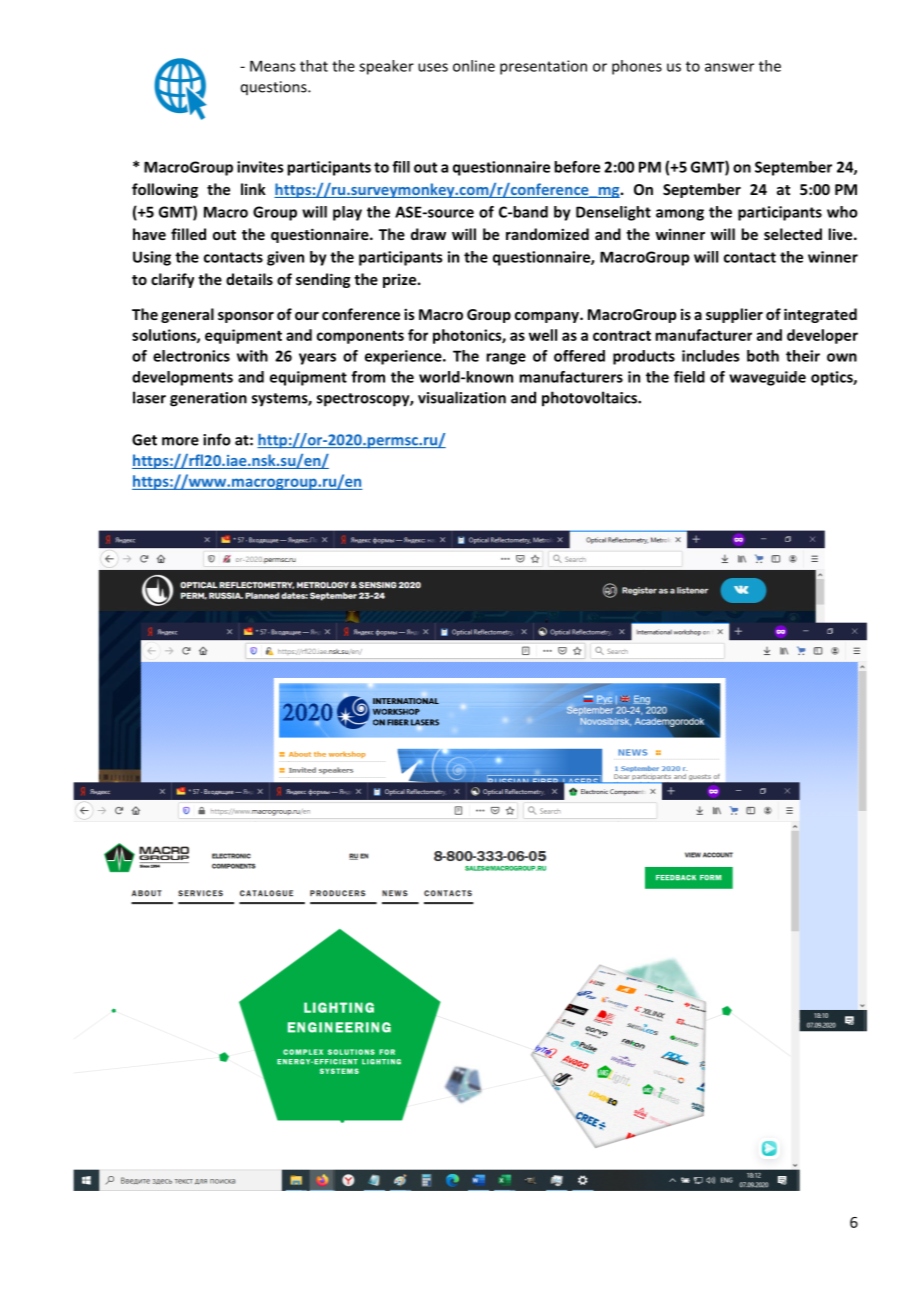 The height and width of the screenshot is (1308, 924). What do you see at coordinates (729, 67) in the screenshot?
I see `answer` at bounding box center [729, 67].
